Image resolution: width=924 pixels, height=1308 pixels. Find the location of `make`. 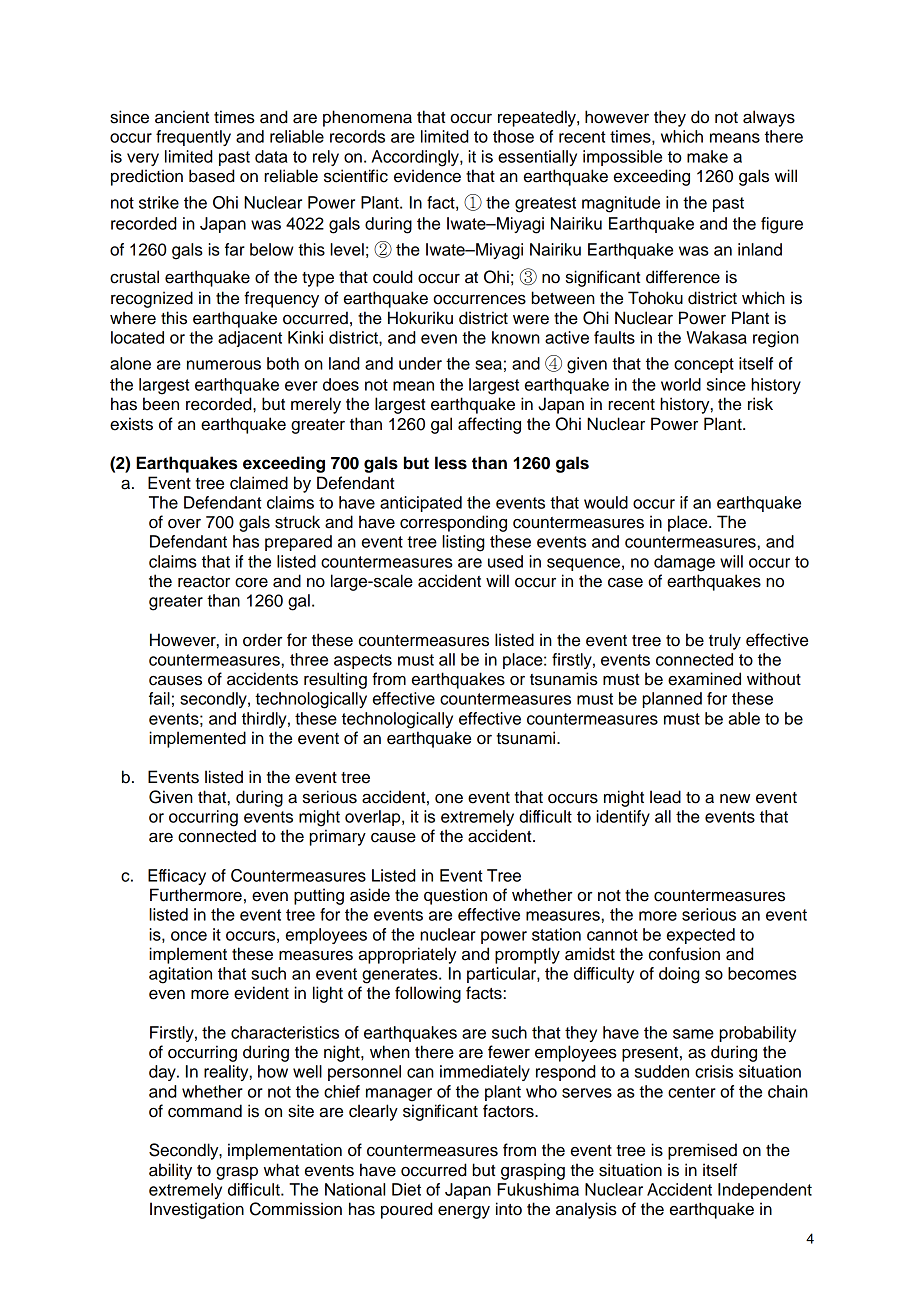

make is located at coordinates (707, 156).
